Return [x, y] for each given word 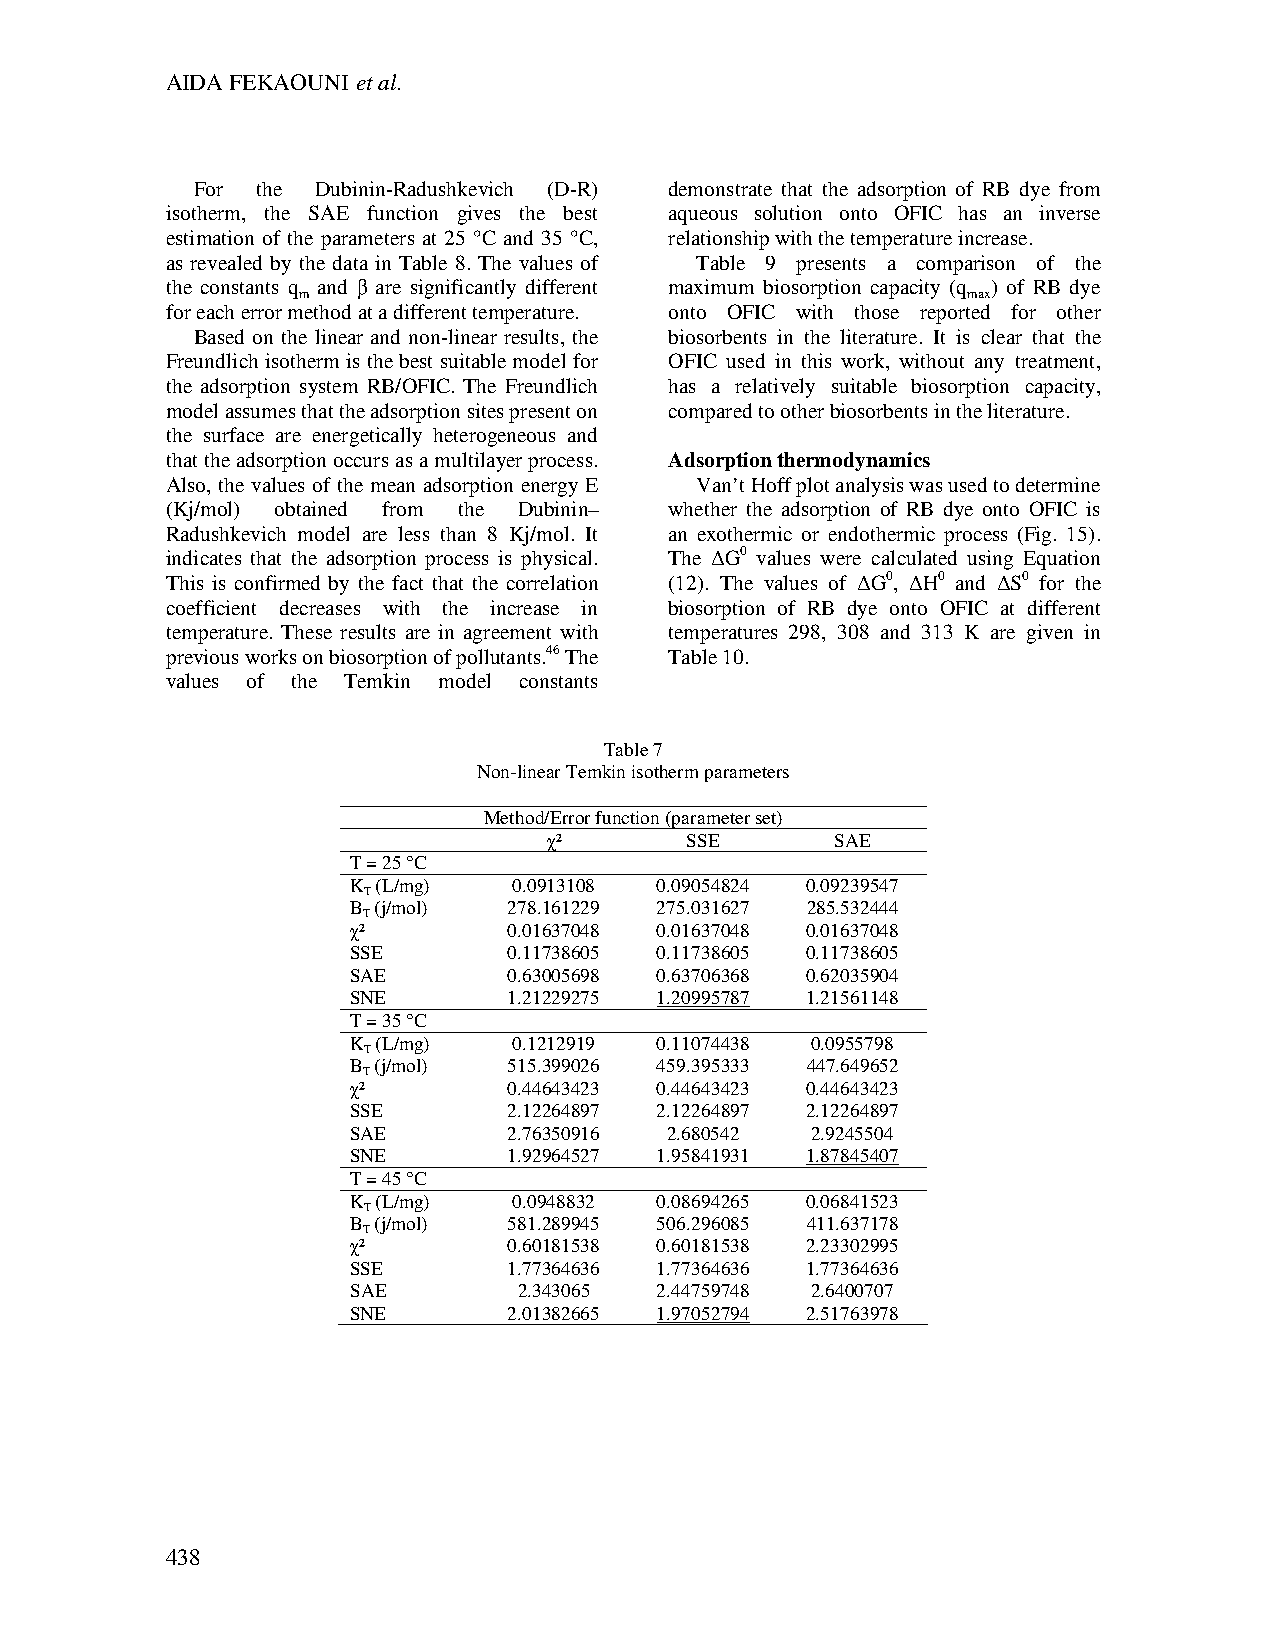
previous [202, 659]
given [1050, 634]
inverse [1069, 212]
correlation [552, 582]
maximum [711, 286]
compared [710, 413]
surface [234, 434]
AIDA [194, 82]
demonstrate [720, 188]
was [925, 487]
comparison [966, 265]
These [306, 632]
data [350, 262]
